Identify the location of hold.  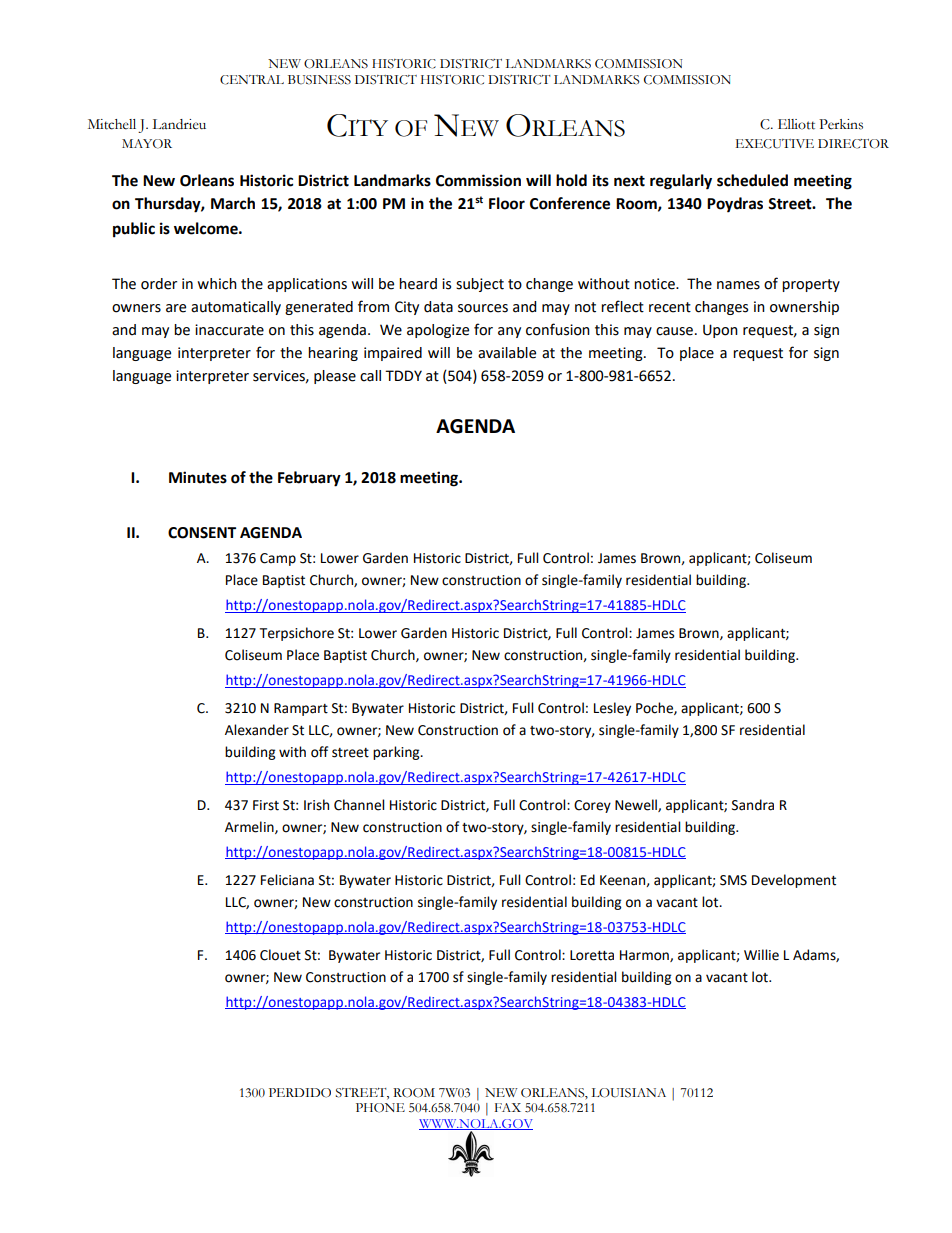
(571, 180).
